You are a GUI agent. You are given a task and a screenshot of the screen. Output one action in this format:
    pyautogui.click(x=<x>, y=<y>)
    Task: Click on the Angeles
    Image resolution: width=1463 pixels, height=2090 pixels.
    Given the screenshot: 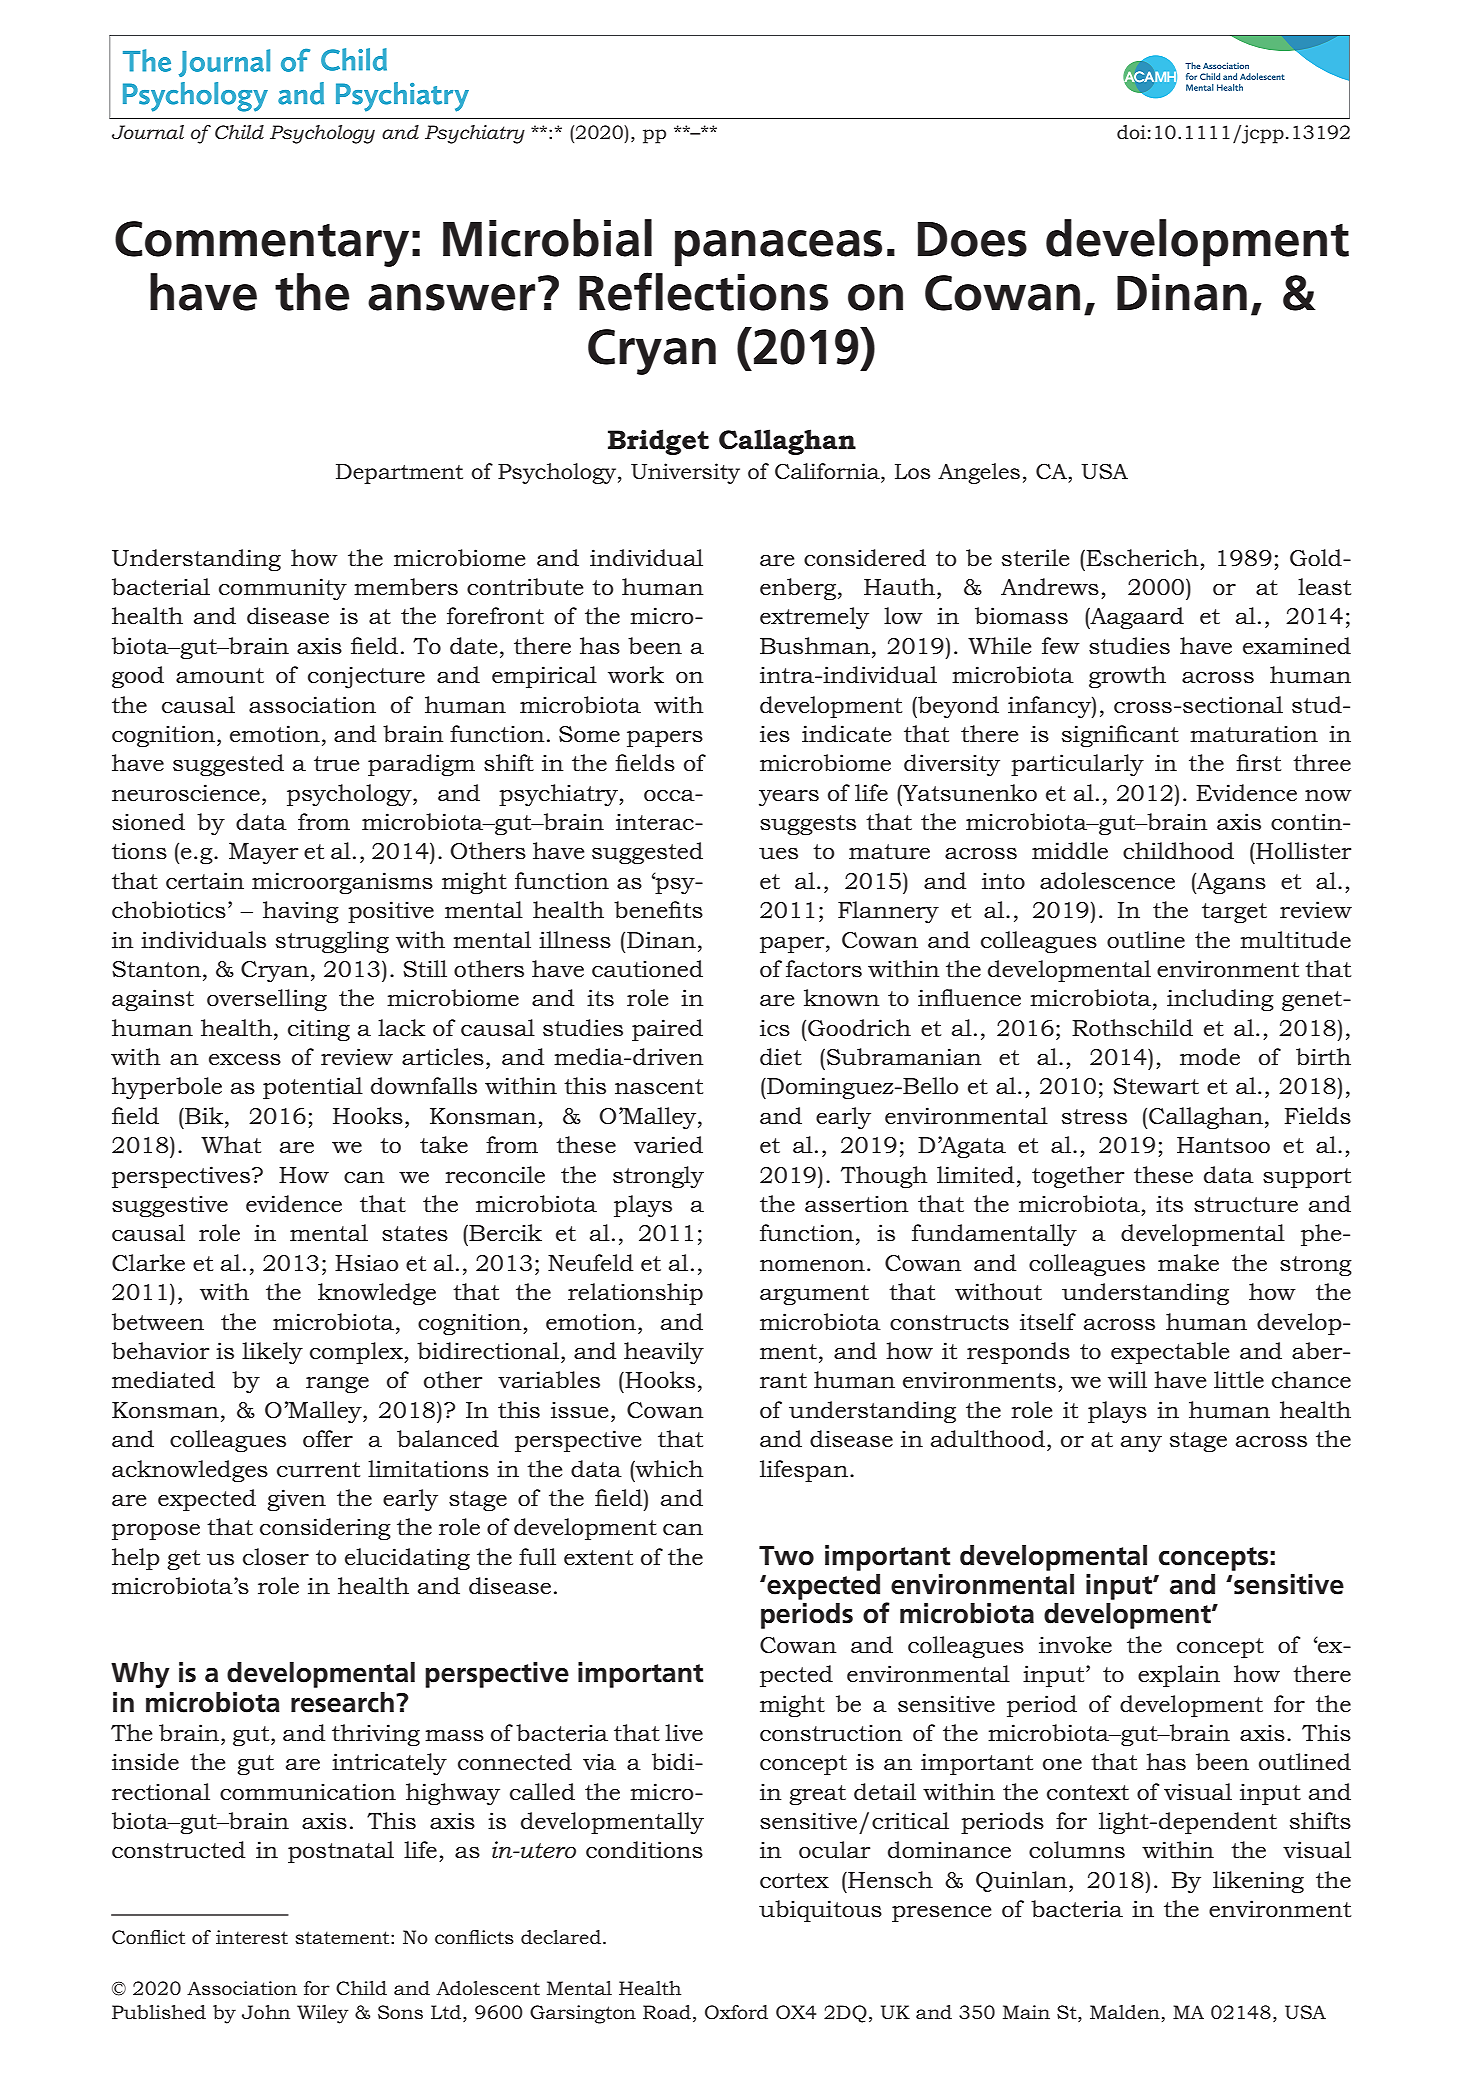 What is the action you would take?
    pyautogui.click(x=979, y=473)
